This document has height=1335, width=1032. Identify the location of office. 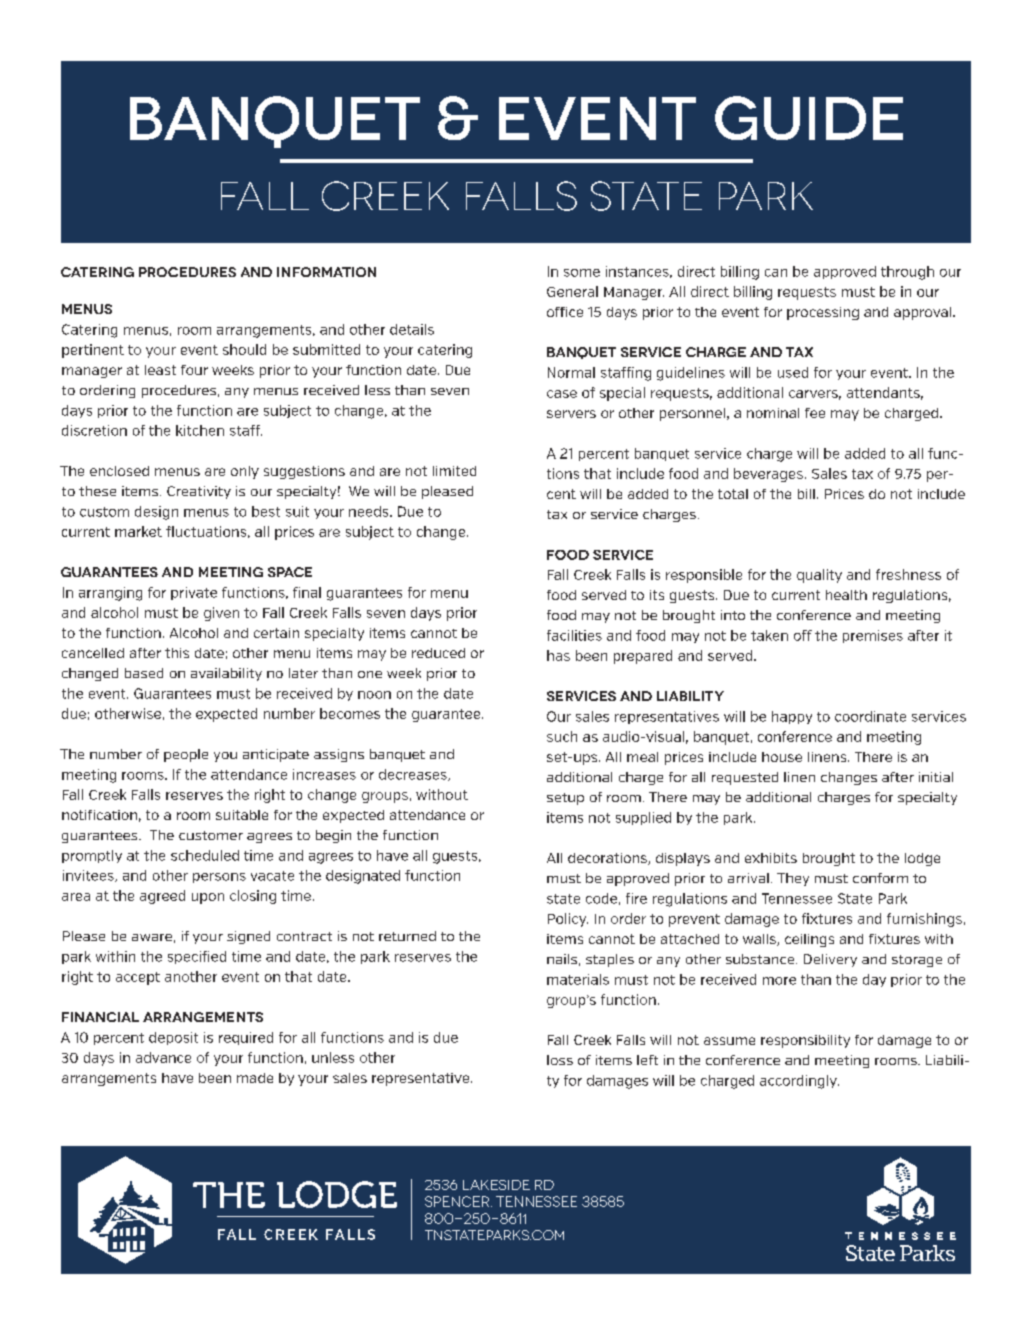
(565, 312).
